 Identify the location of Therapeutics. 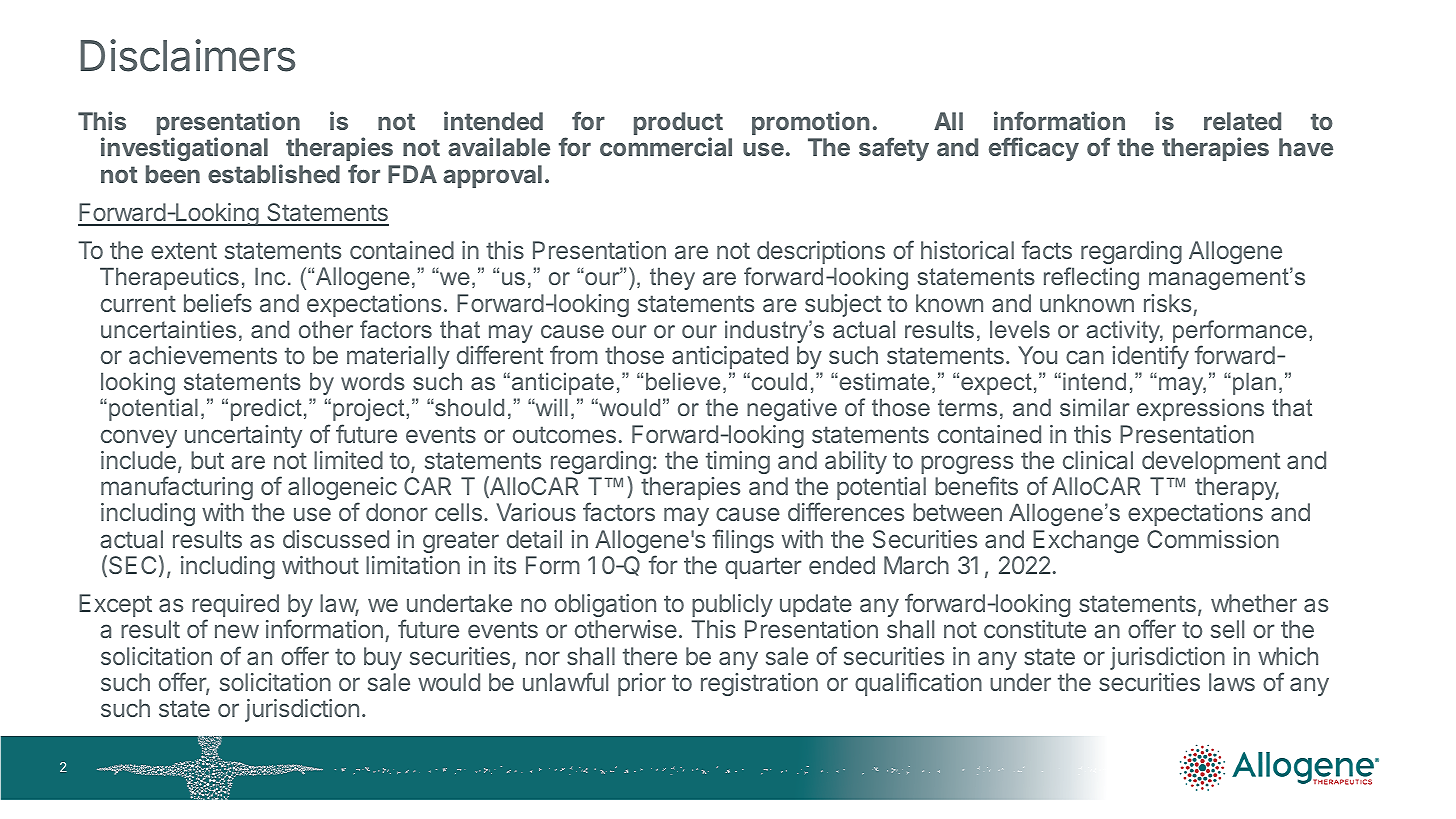
(169, 278).
